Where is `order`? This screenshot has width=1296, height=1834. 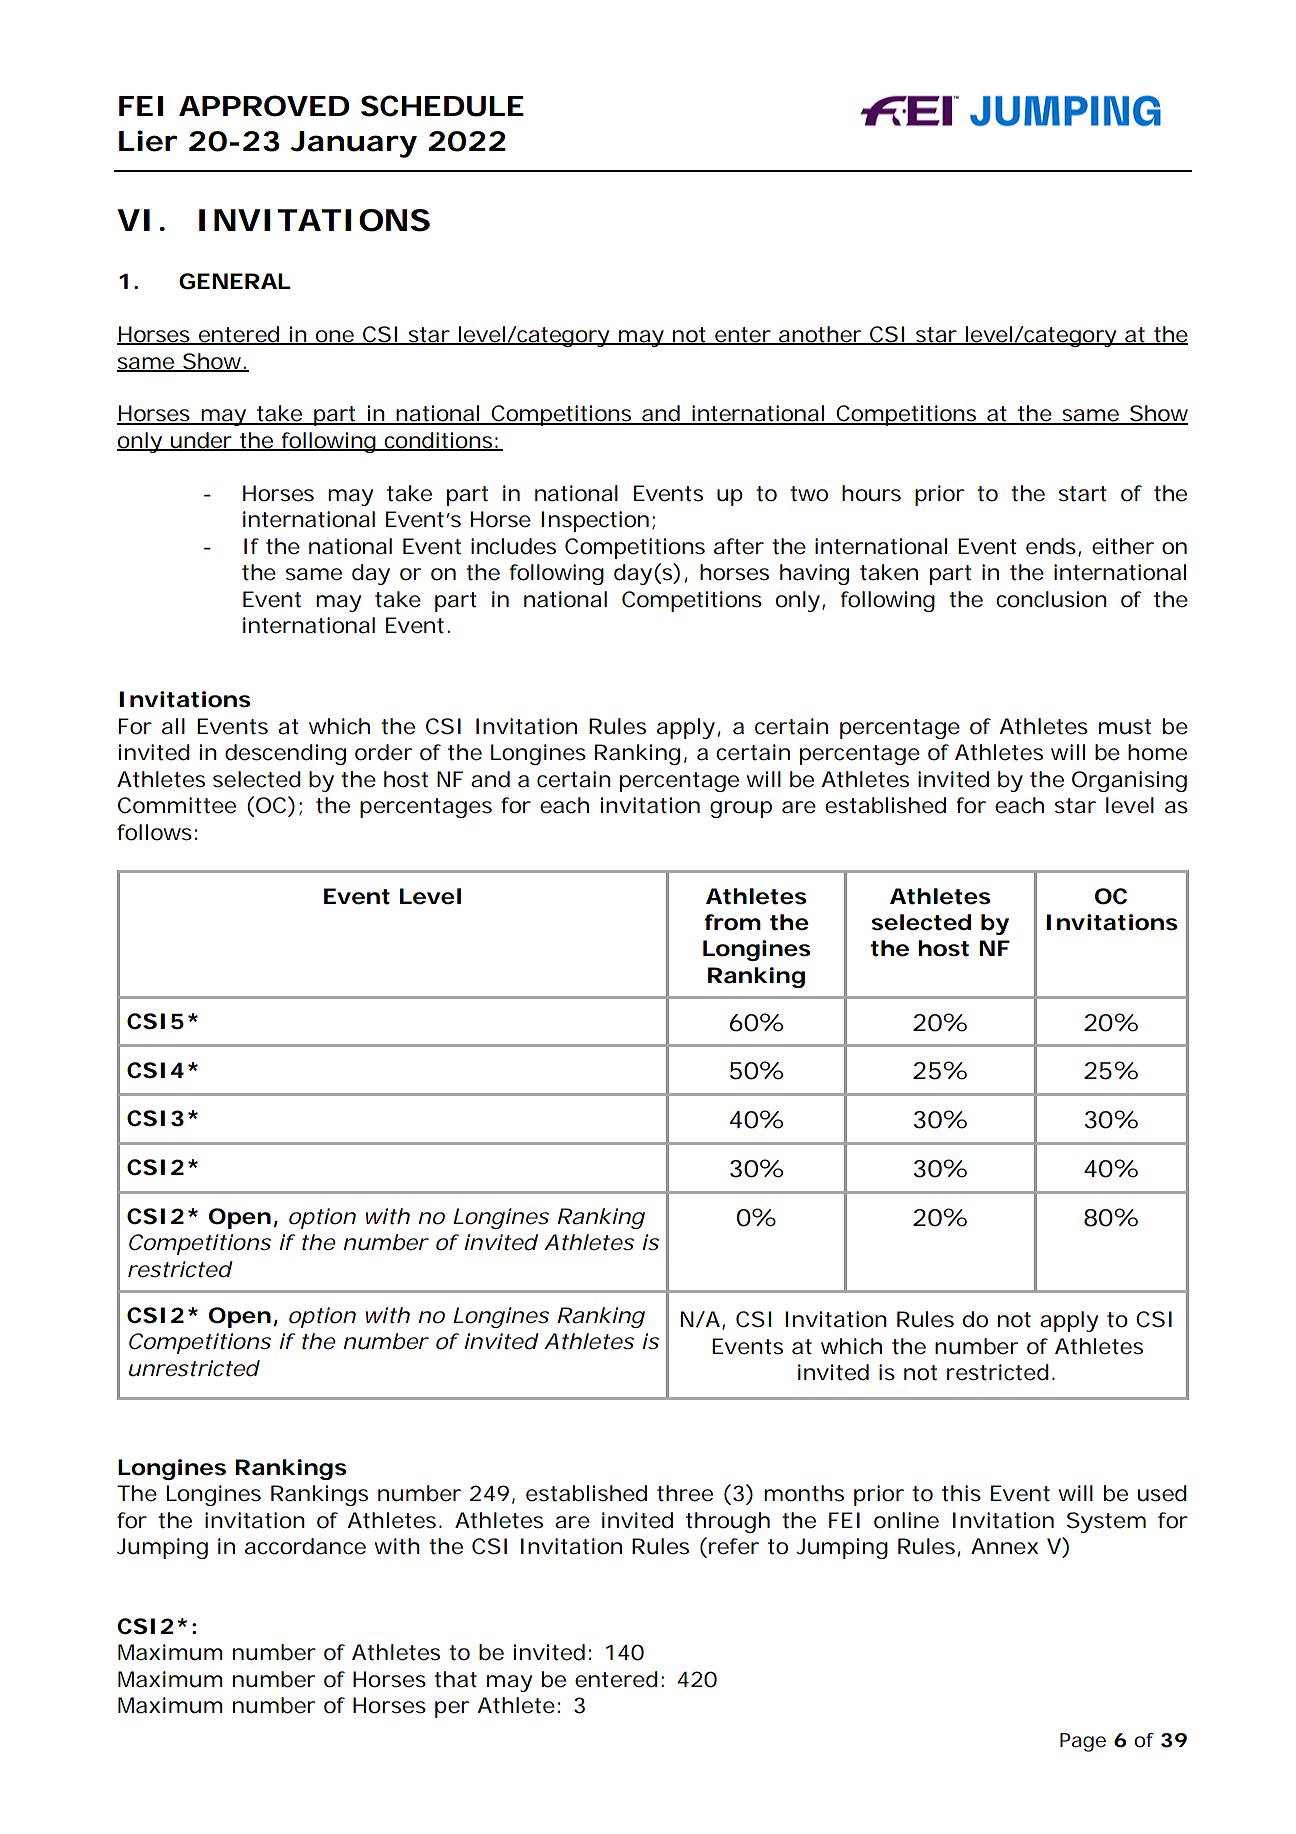
order is located at coordinates (383, 752).
